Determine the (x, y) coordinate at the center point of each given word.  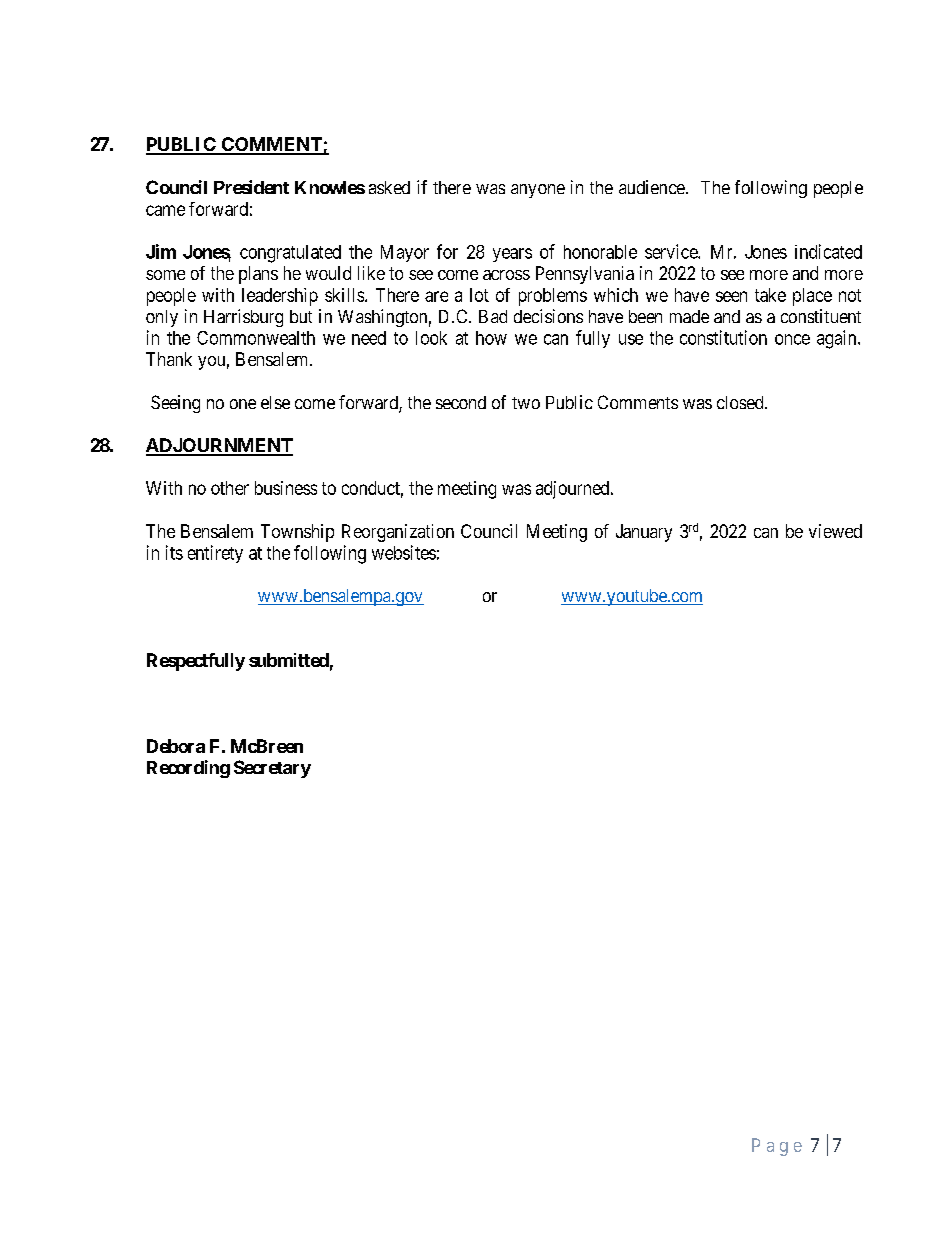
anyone (538, 191)
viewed (835, 531)
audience (652, 187)
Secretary (272, 769)
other (230, 488)
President (251, 187)
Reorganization (398, 533)
